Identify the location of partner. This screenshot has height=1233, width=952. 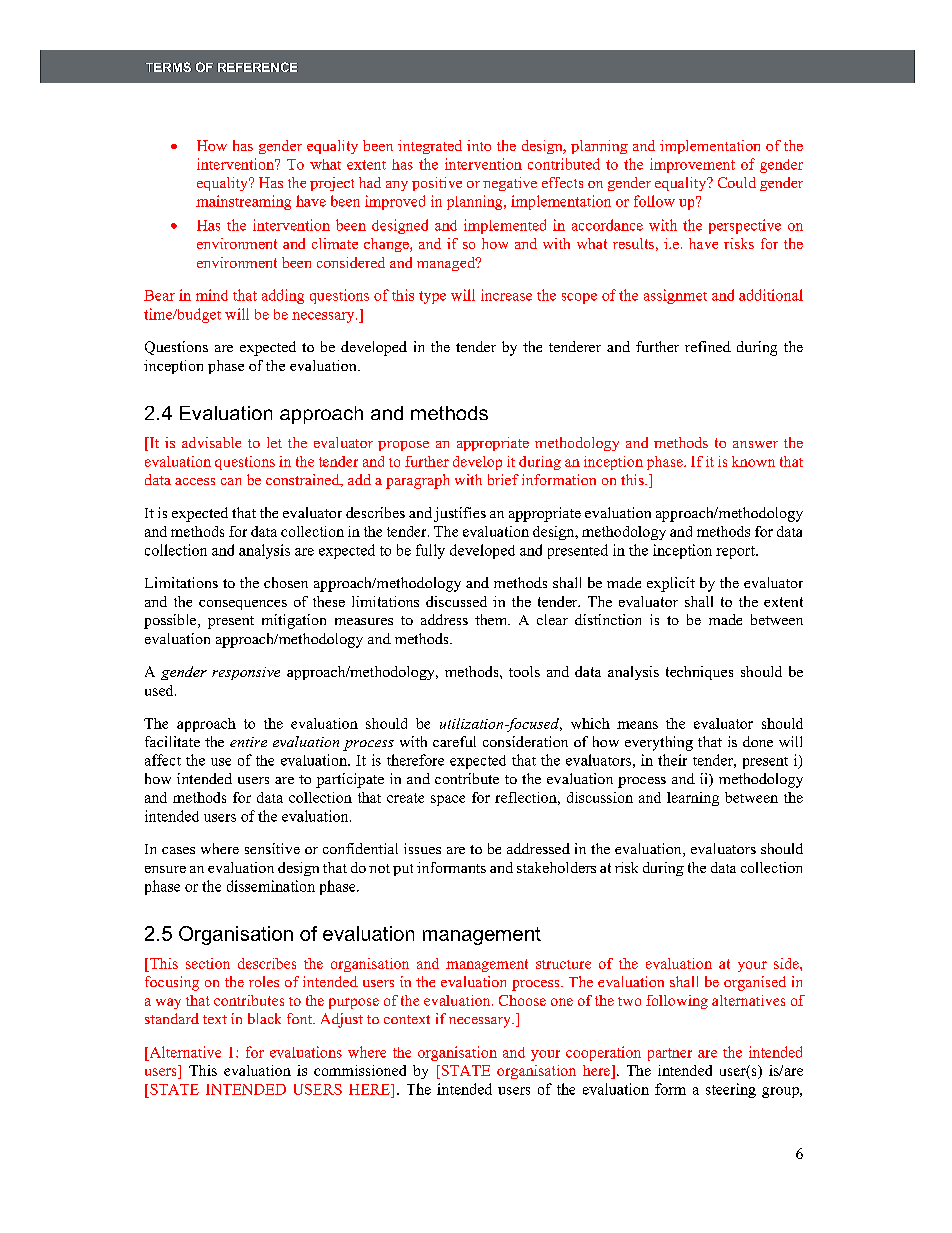
(670, 1054).
